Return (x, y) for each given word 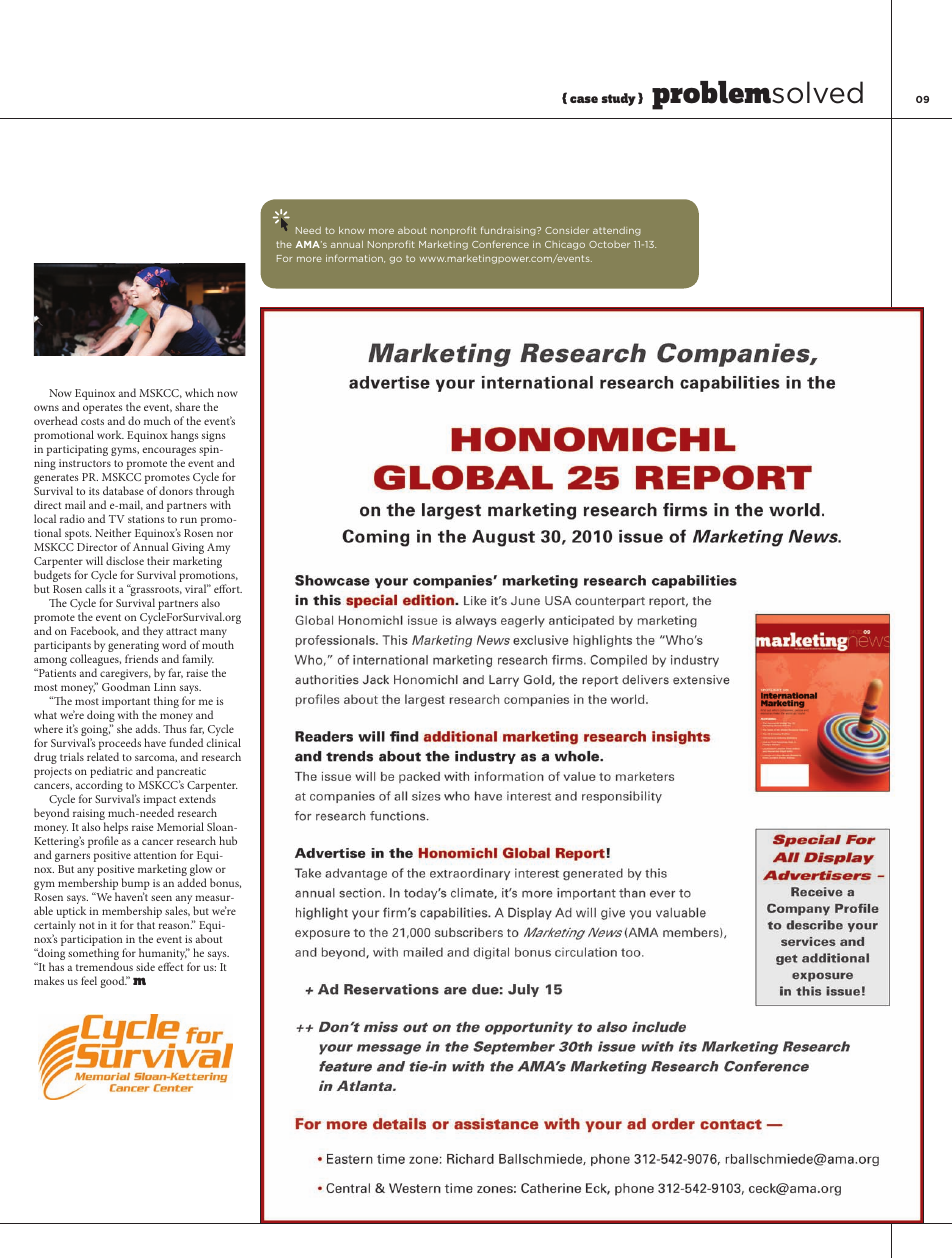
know (352, 230)
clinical (223, 742)
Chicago (565, 245)
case (584, 99)
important (126, 704)
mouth (218, 644)
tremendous (104, 966)
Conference (500, 244)
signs (214, 436)
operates (103, 410)
